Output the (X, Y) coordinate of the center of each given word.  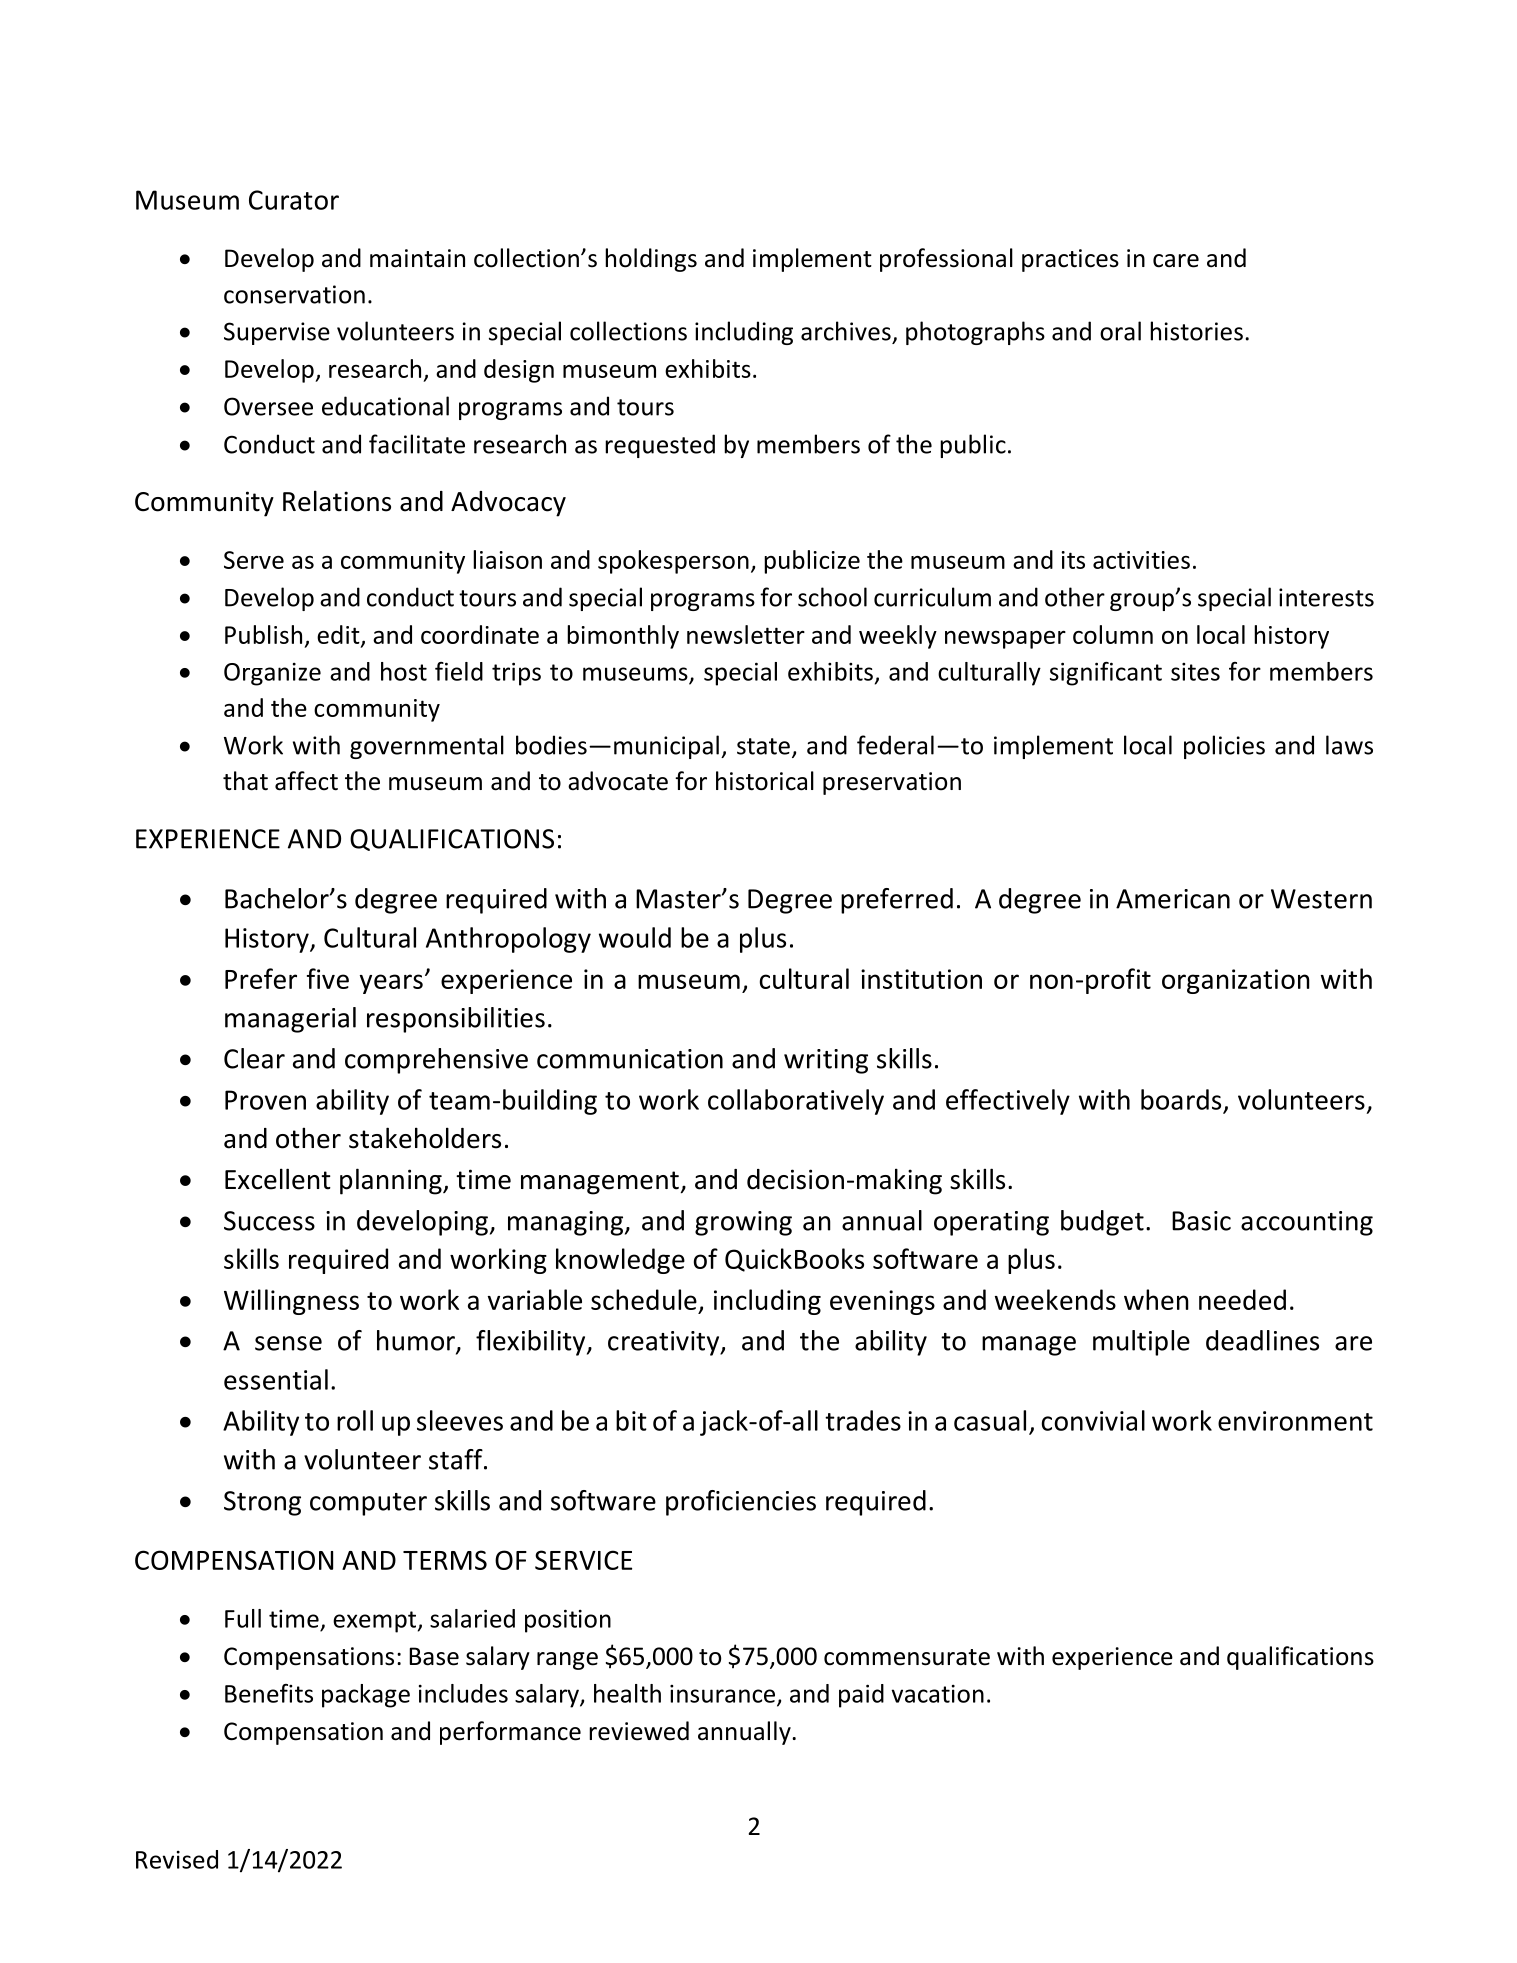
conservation (294, 294)
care (1176, 261)
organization (1236, 981)
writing (826, 1061)
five (328, 978)
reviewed (639, 1731)
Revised (177, 1859)
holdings (651, 260)
